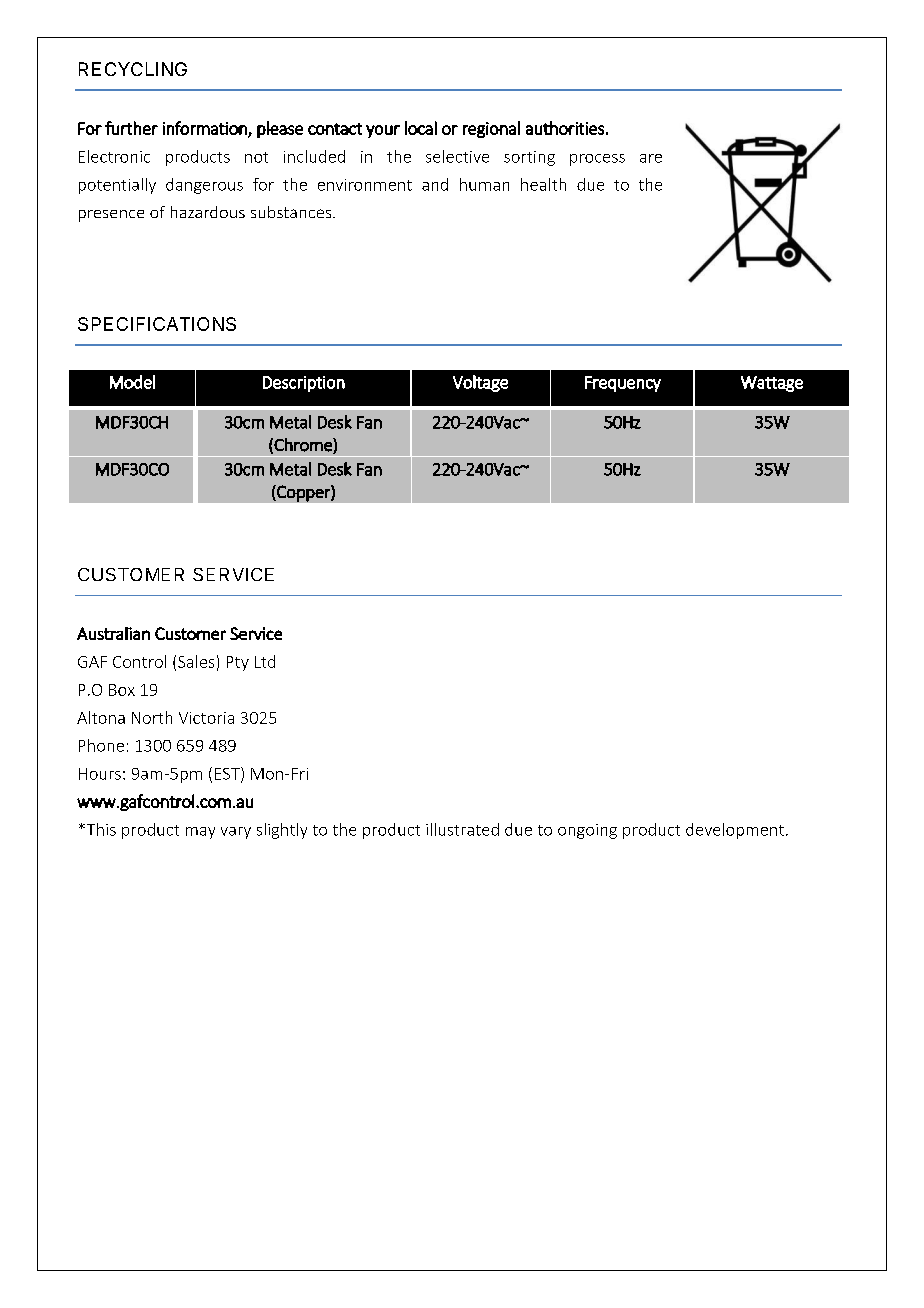 The width and height of the image is (924, 1308). What do you see at coordinates (113, 633) in the image?
I see `Australian` at bounding box center [113, 633].
